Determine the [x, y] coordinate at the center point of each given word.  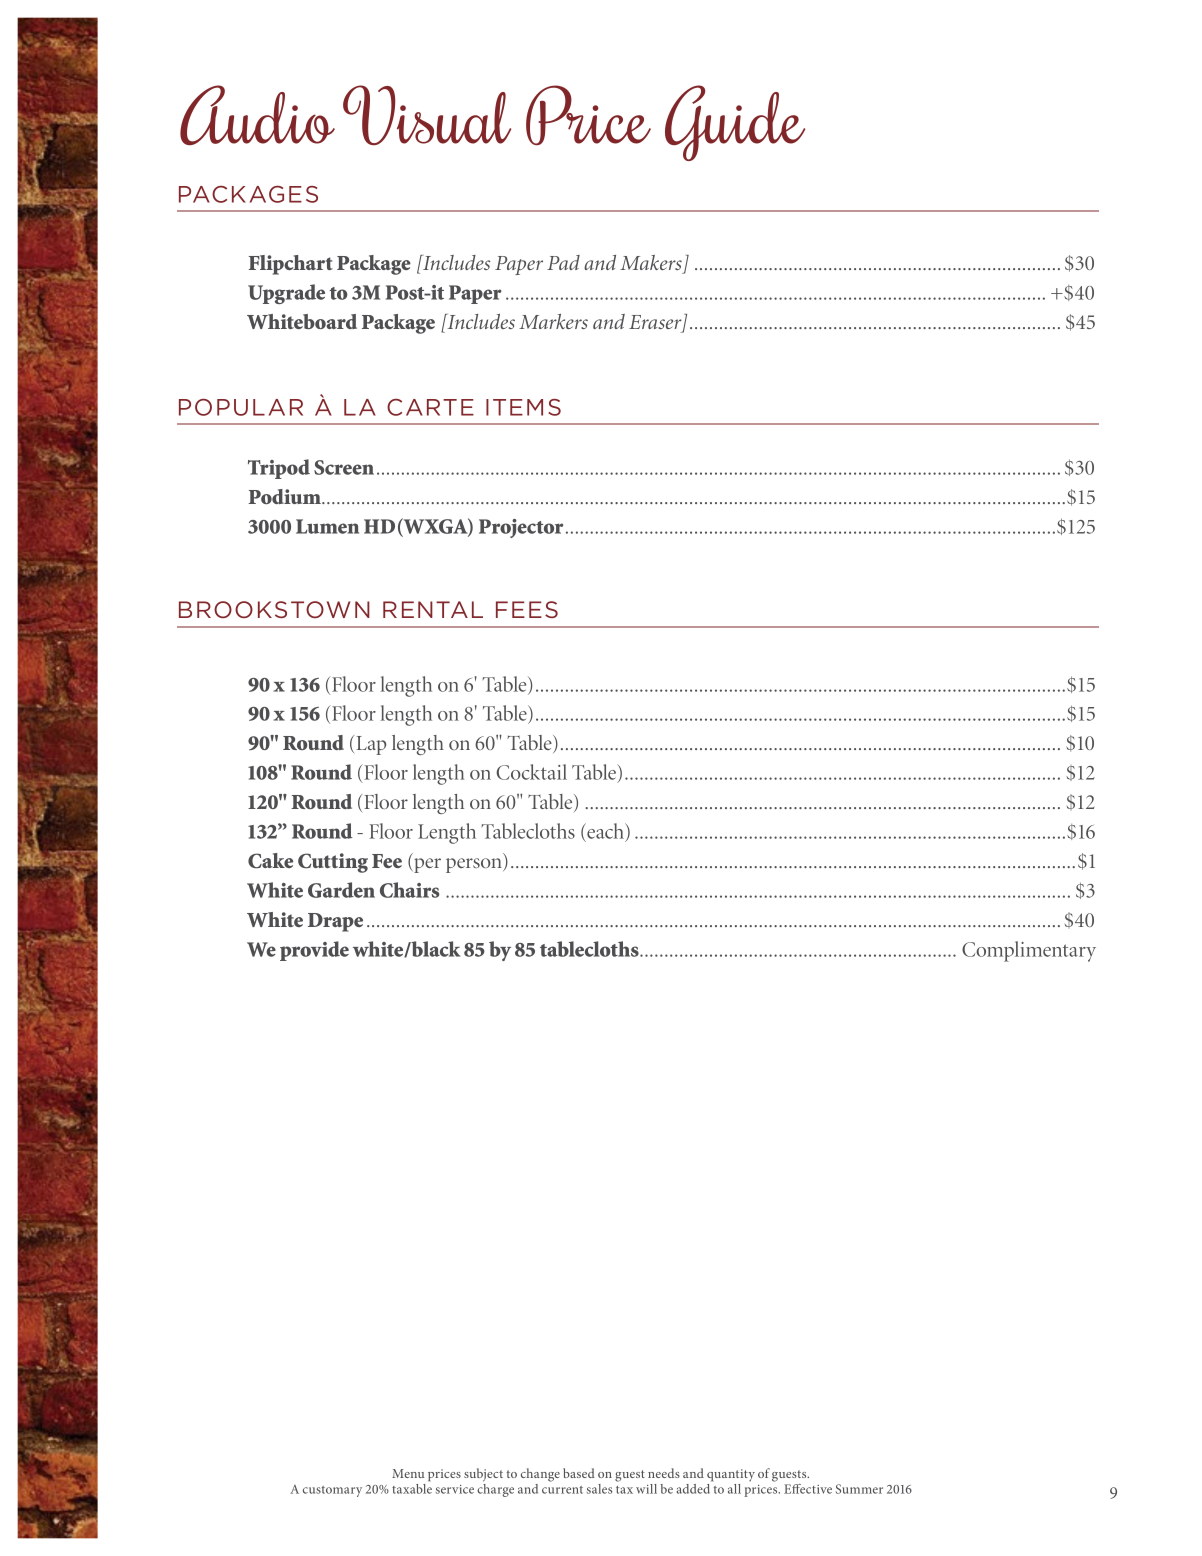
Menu [408, 1473]
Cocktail [531, 772]
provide [314, 951]
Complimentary [1029, 951]
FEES [527, 609]
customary [332, 1491]
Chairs [409, 890]
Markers [553, 321]
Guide [735, 123]
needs [664, 1473]
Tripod [279, 469]
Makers [651, 262]
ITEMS [523, 407]
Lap [371, 745]
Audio [257, 115]
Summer [859, 1489]
